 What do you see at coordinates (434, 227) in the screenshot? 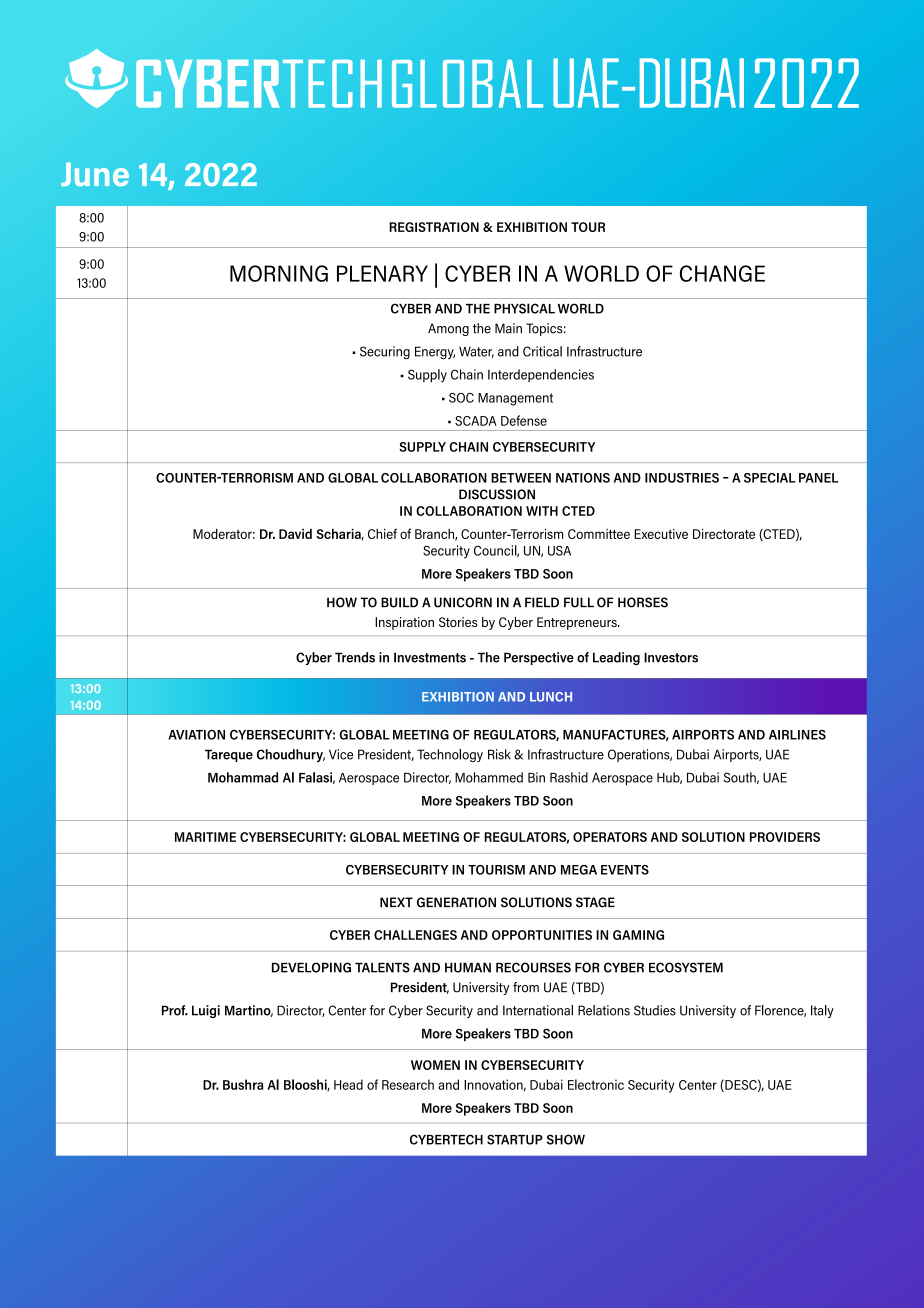
I see `REGISTRATION` at bounding box center [434, 227].
